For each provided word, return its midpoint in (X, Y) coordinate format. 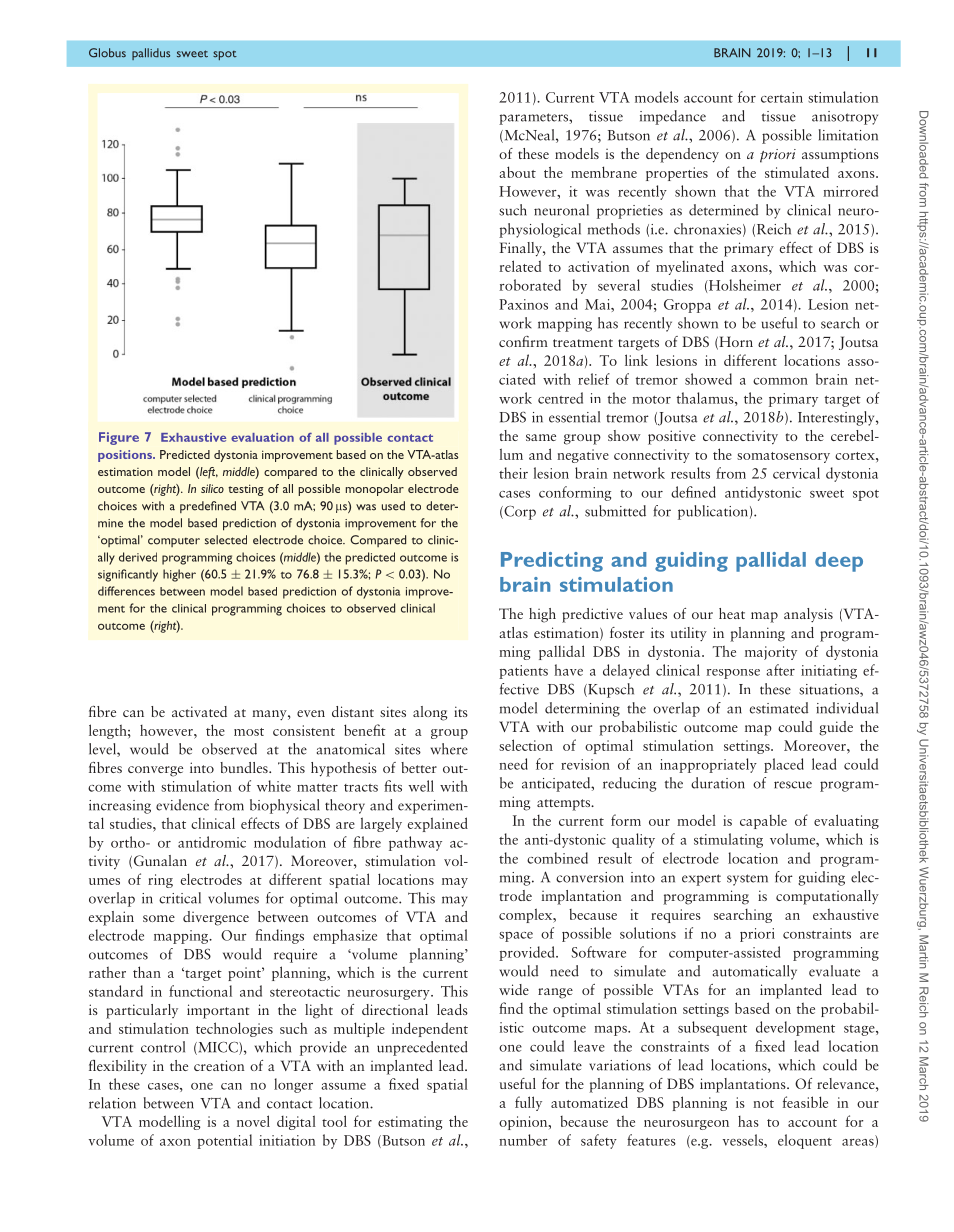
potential (224, 1141)
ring (160, 881)
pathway (415, 843)
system (747, 880)
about (517, 172)
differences (126, 591)
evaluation (262, 437)
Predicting (552, 562)
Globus (107, 53)
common (780, 381)
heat (732, 613)
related (520, 266)
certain (782, 97)
